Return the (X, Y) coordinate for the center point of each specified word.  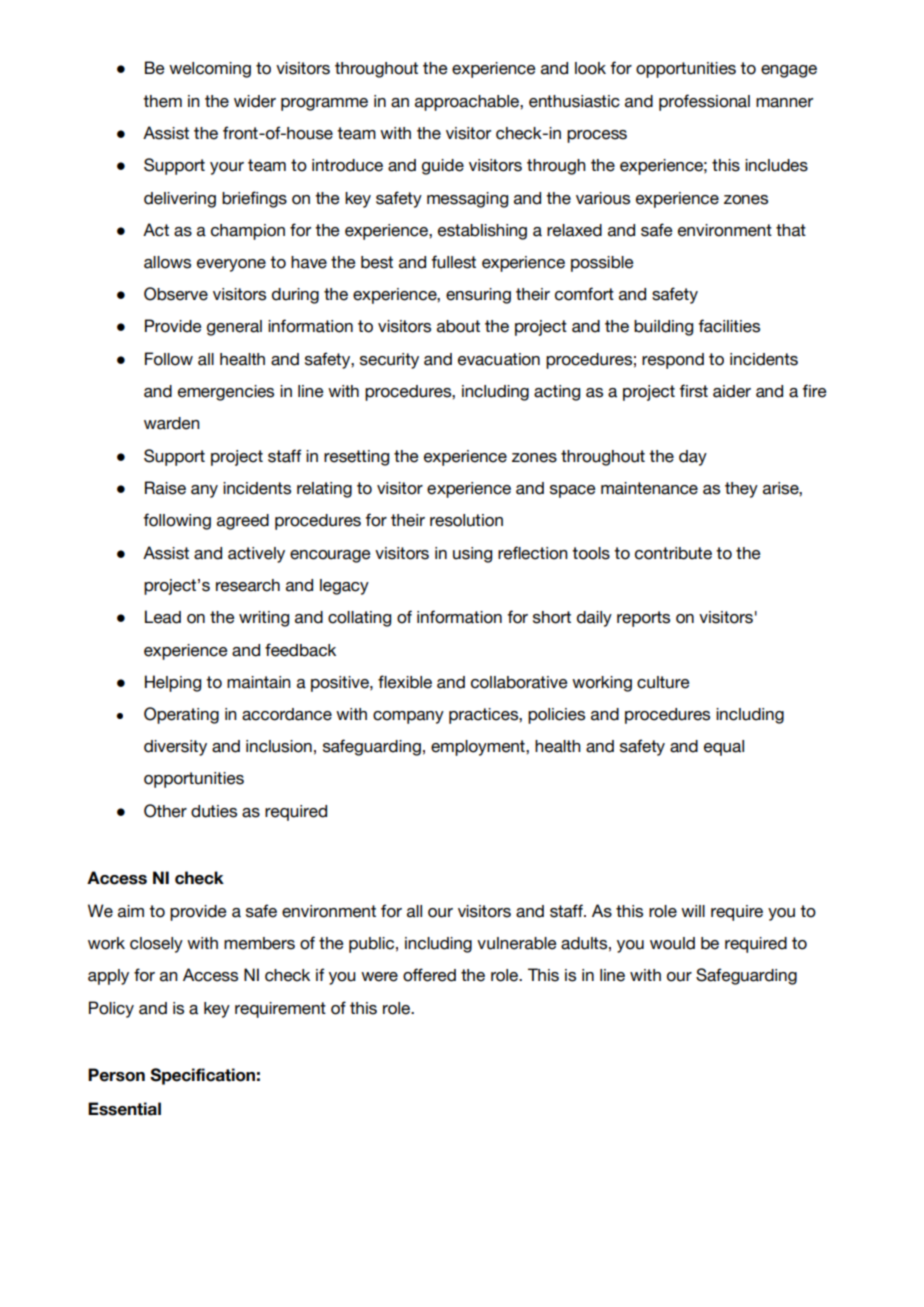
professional (704, 102)
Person (116, 1075)
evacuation (499, 359)
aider (732, 391)
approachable (468, 103)
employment (479, 748)
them (162, 101)
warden (172, 423)
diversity (175, 748)
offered (429, 975)
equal (724, 748)
